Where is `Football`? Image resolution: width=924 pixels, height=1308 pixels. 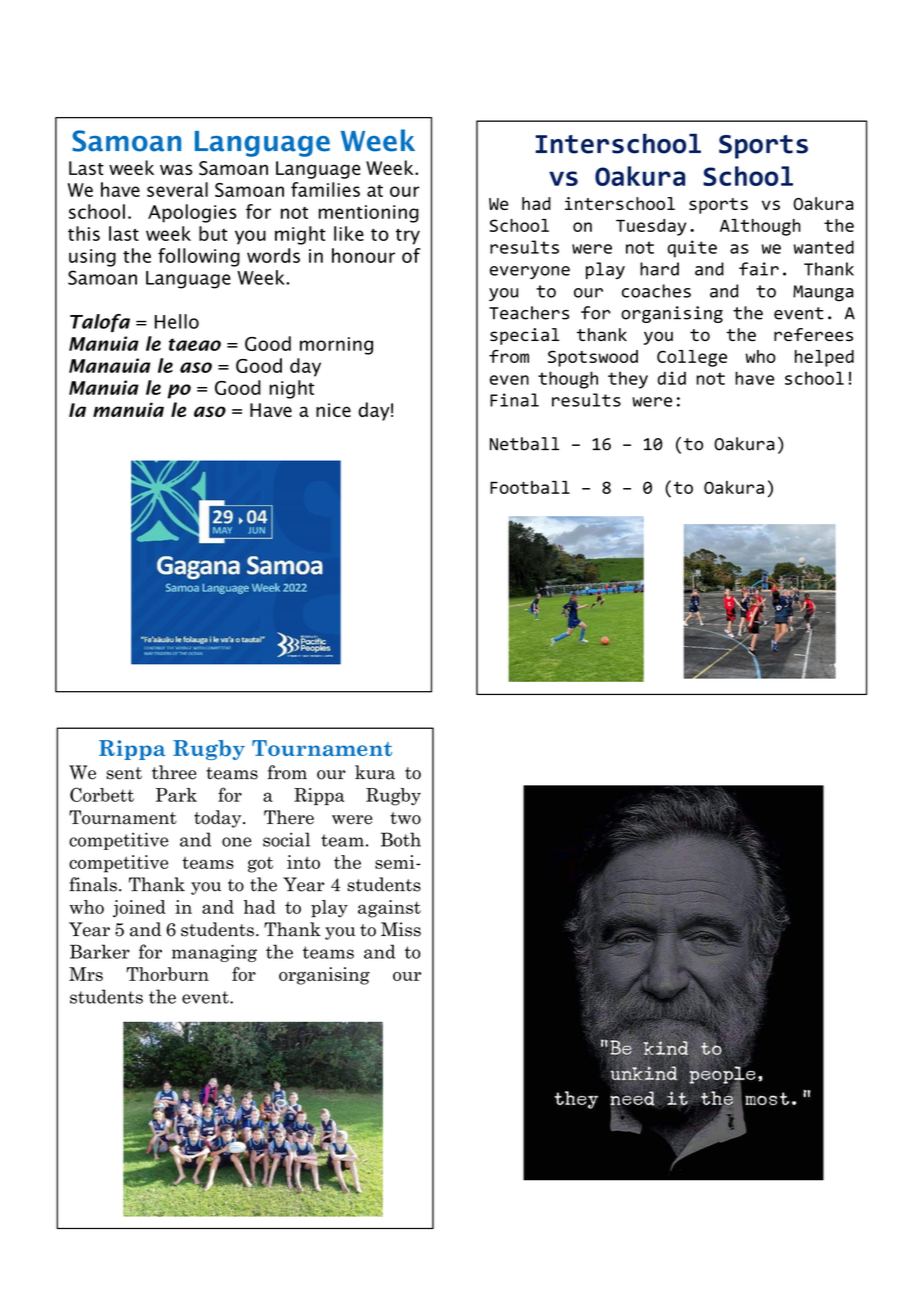
Football is located at coordinates (530, 487).
